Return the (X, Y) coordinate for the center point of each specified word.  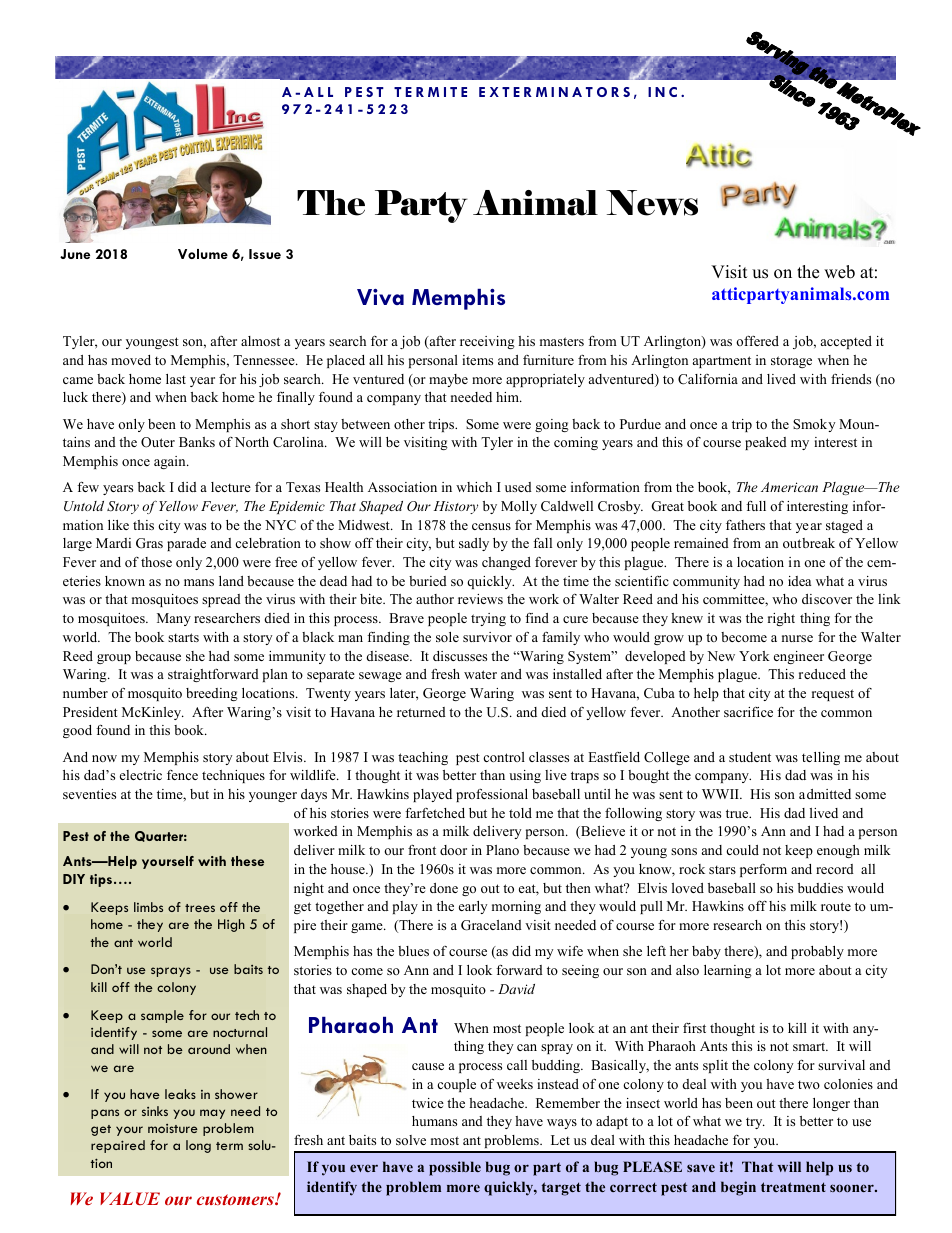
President (90, 712)
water (480, 674)
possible (455, 1168)
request (833, 695)
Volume (203, 254)
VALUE (130, 1198)
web (839, 272)
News (652, 203)
